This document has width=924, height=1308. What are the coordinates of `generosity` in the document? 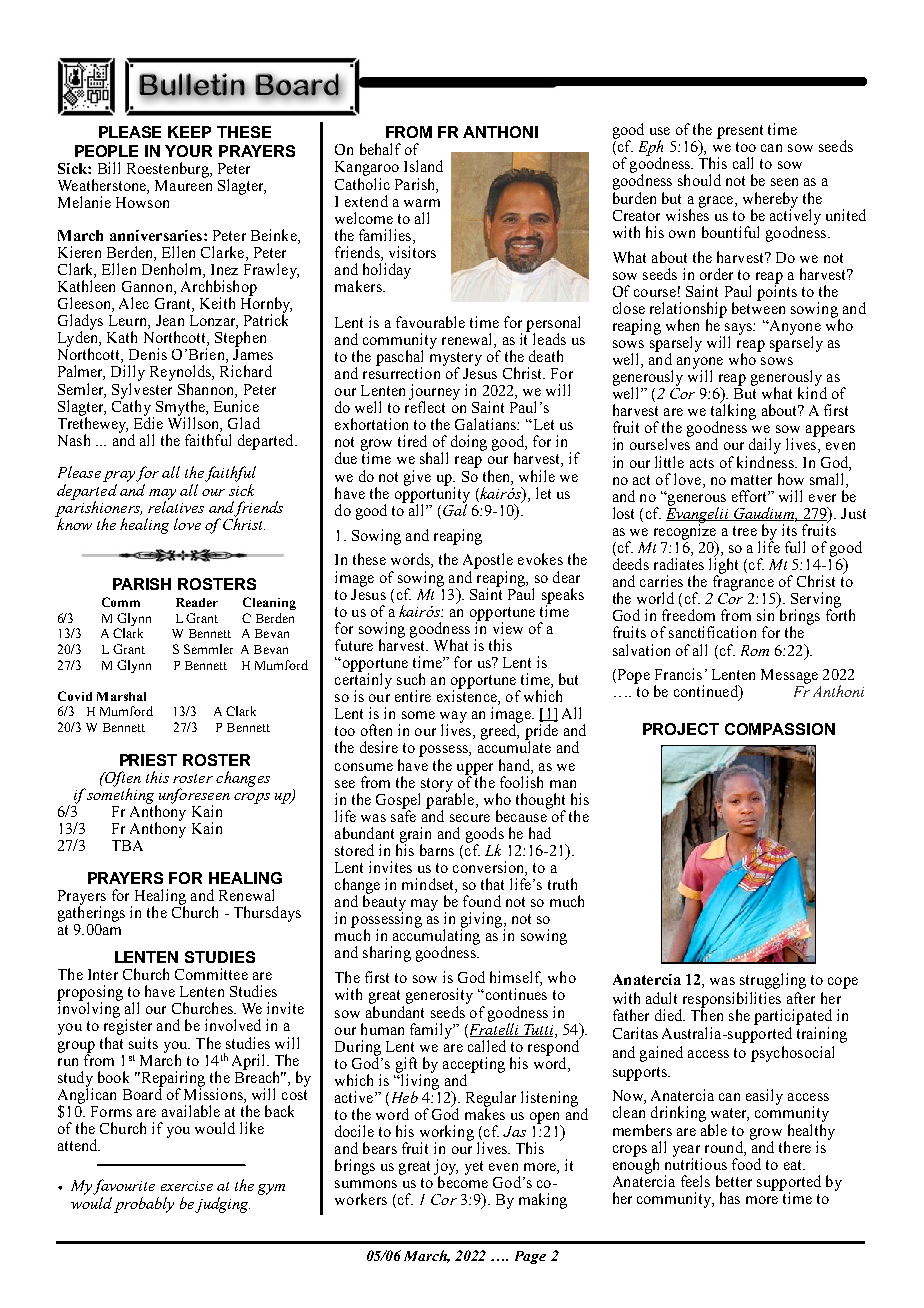 It's located at (439, 996).
